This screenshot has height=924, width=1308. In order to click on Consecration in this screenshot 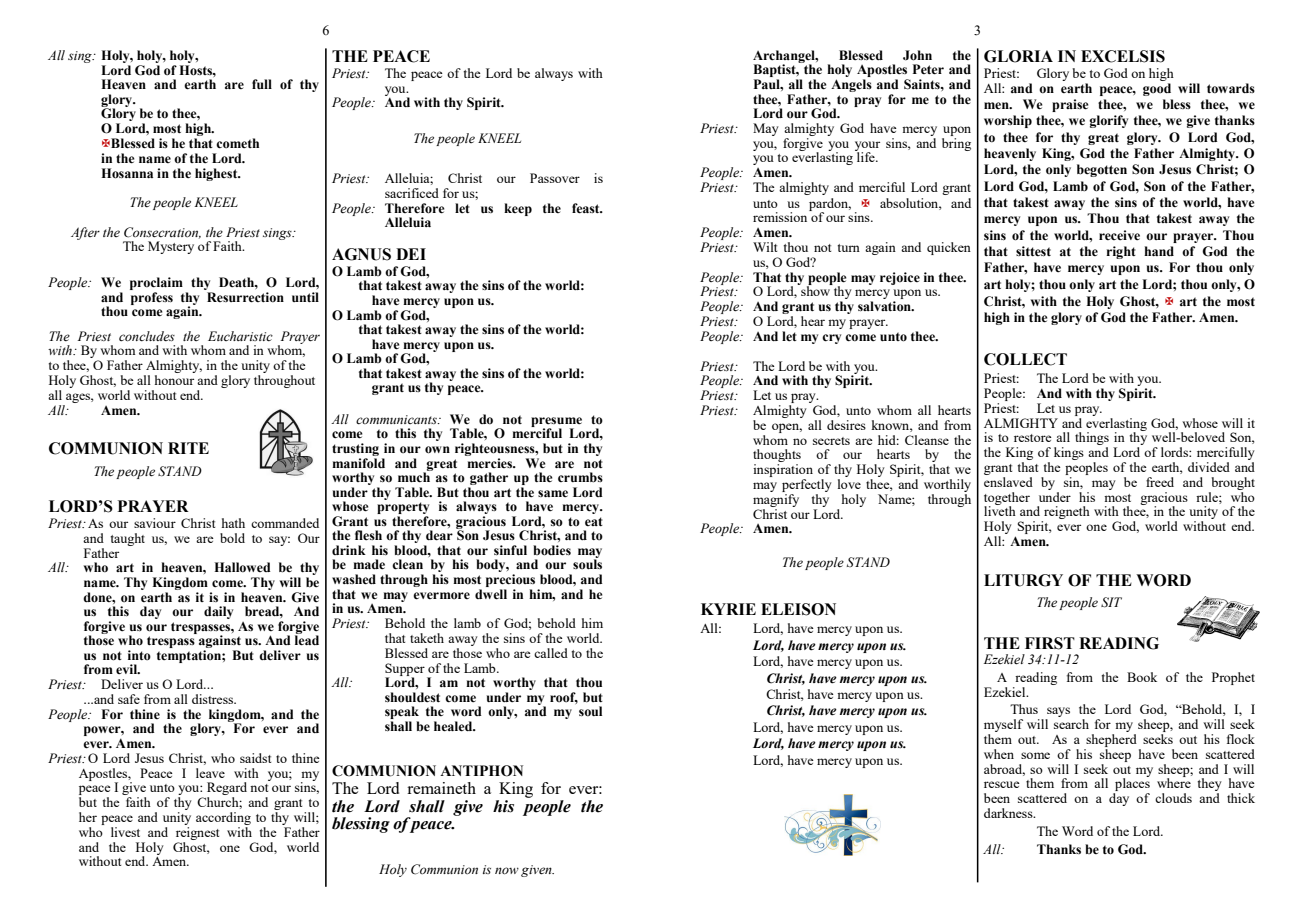, I will do `click(162, 233)`.
